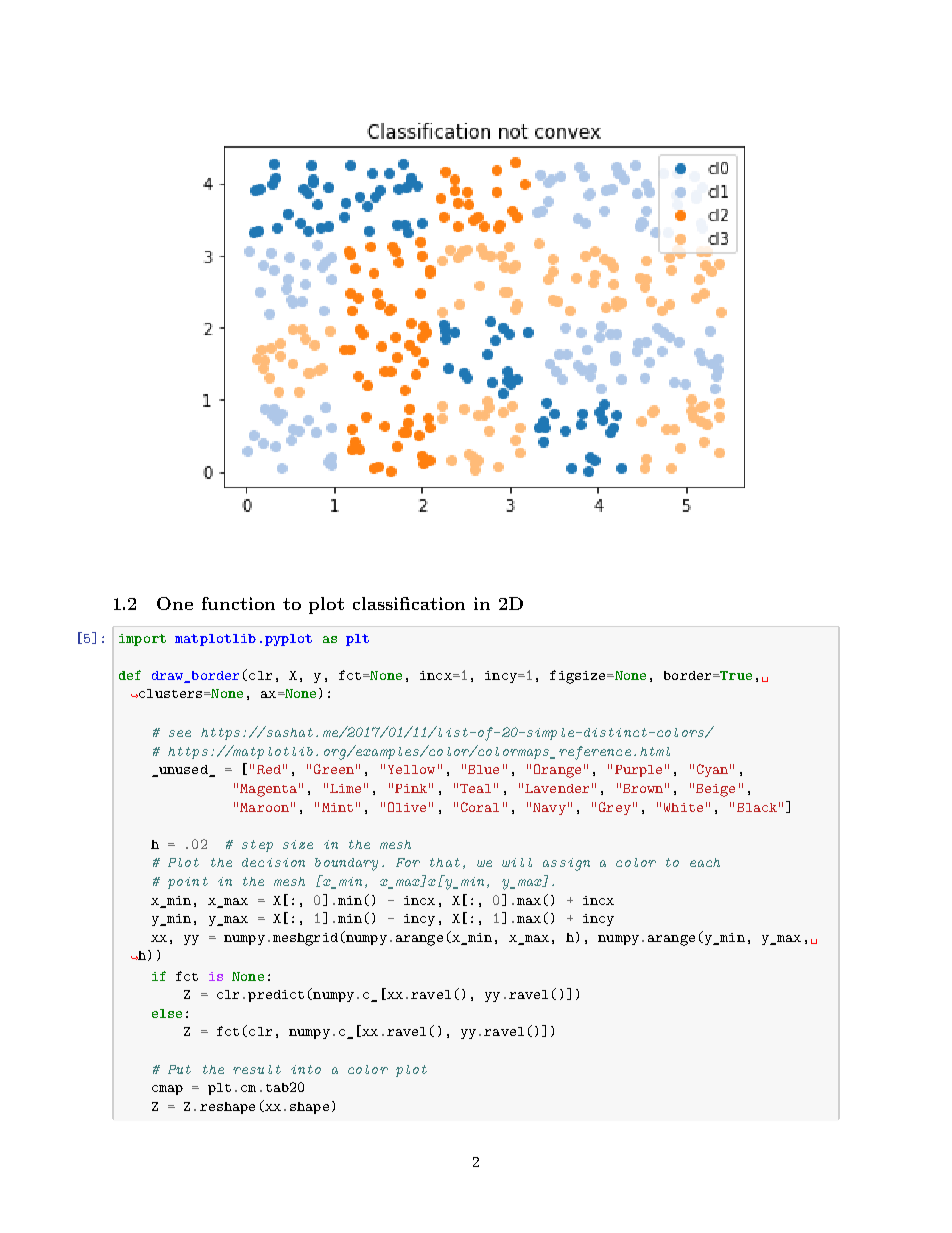 This screenshot has width=952, height=1233. What do you see at coordinates (705, 862) in the screenshot?
I see `each` at bounding box center [705, 862].
